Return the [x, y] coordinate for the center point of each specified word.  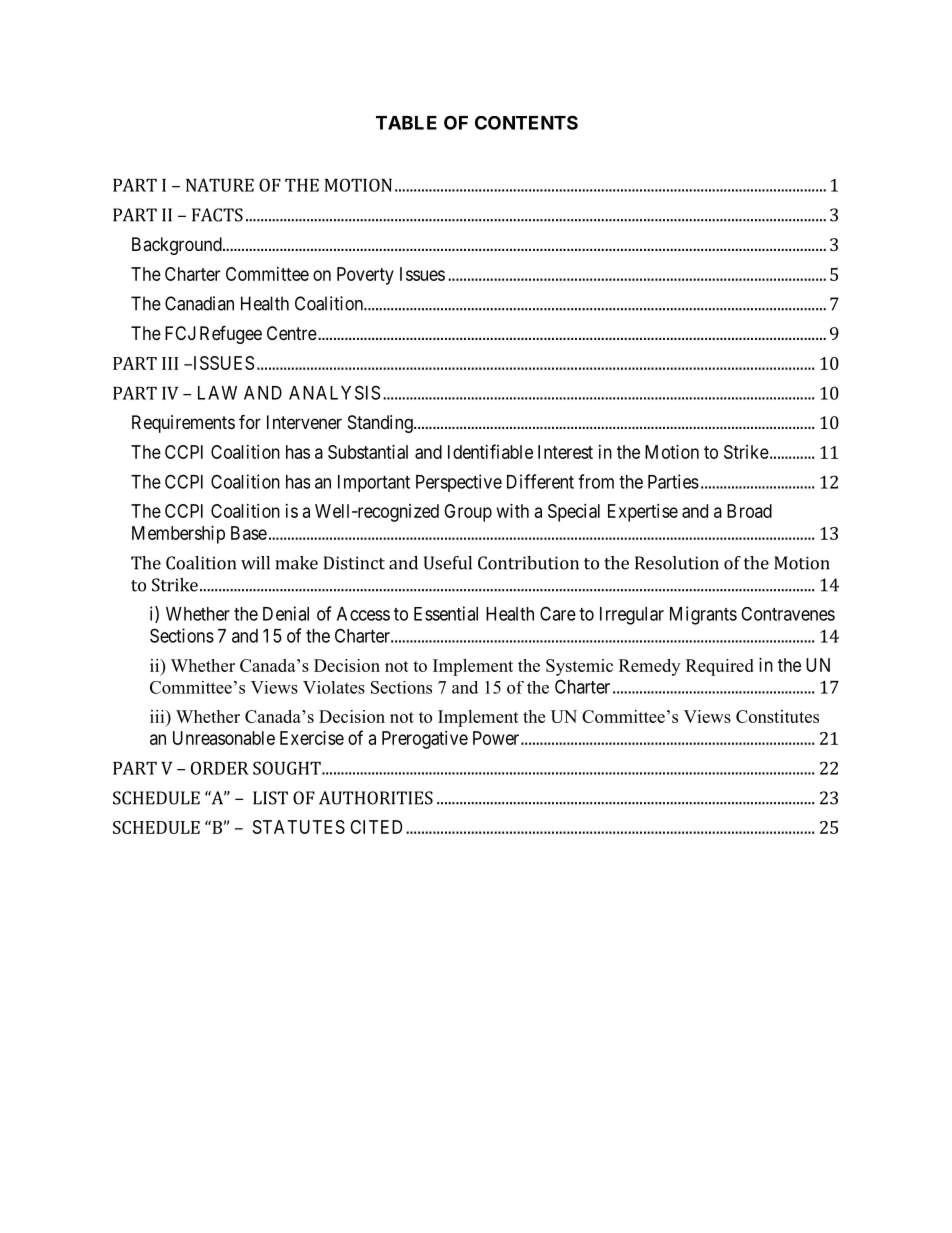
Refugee [231, 334]
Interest [565, 452]
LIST [270, 798]
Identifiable [490, 451]
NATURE [220, 185]
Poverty [365, 276]
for [250, 421]
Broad [749, 511]
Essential [446, 613]
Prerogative [425, 740]
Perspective [459, 483]
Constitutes [777, 716]
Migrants [703, 615]
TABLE [406, 123]
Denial [286, 613]
